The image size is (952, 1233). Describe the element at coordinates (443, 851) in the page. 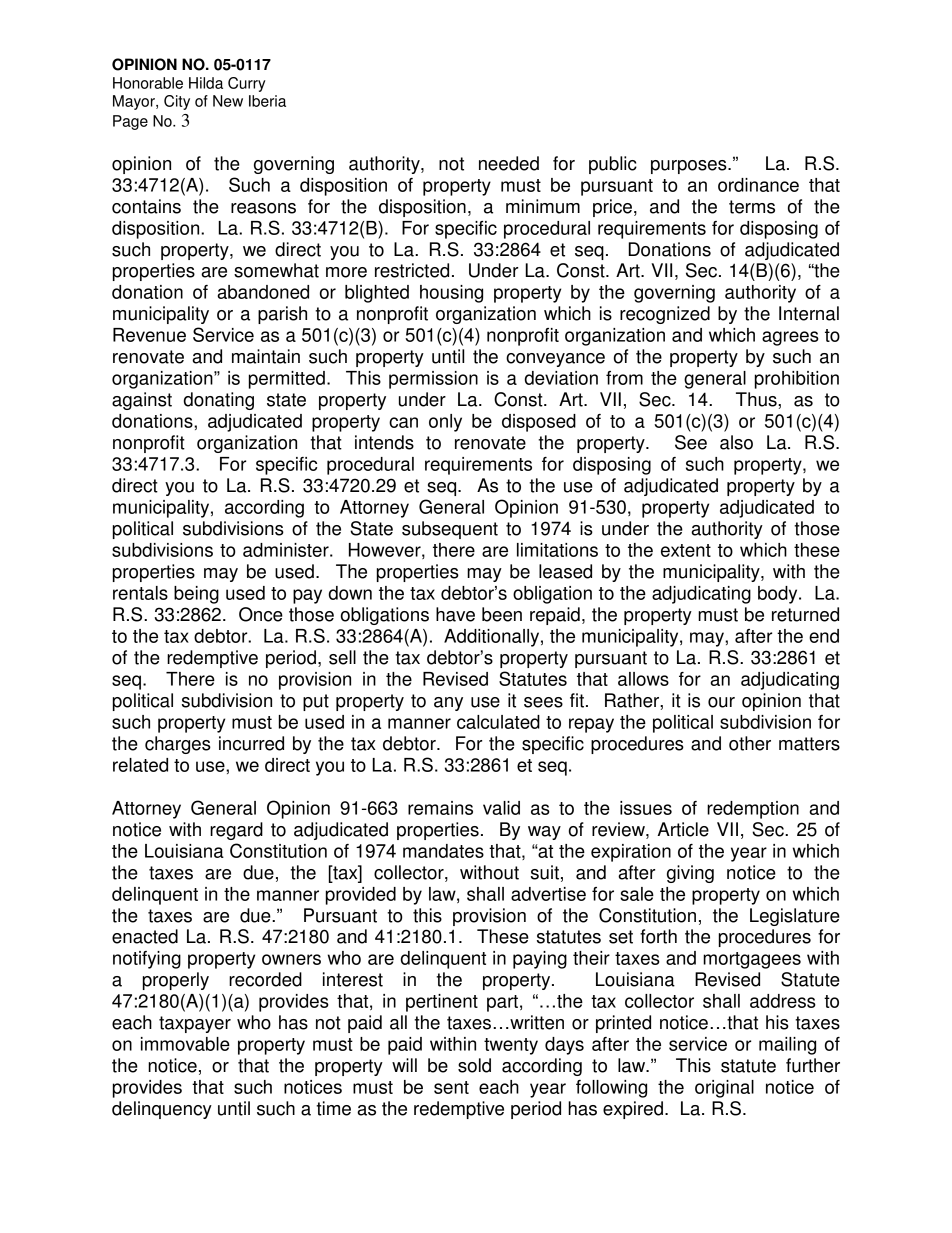

I see `mandates` at that location.
